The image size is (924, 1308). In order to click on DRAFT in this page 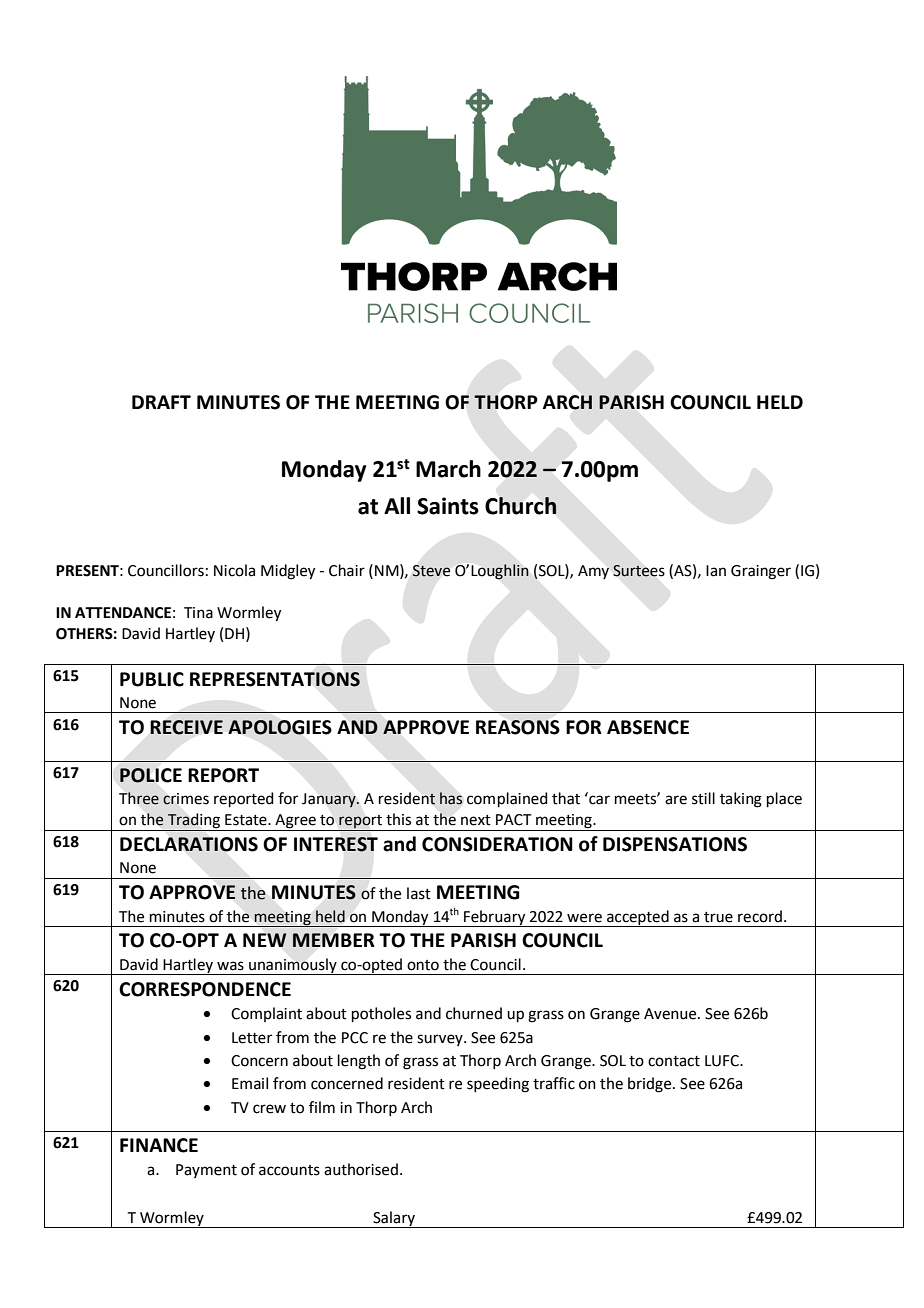, I will do `click(161, 402)`.
